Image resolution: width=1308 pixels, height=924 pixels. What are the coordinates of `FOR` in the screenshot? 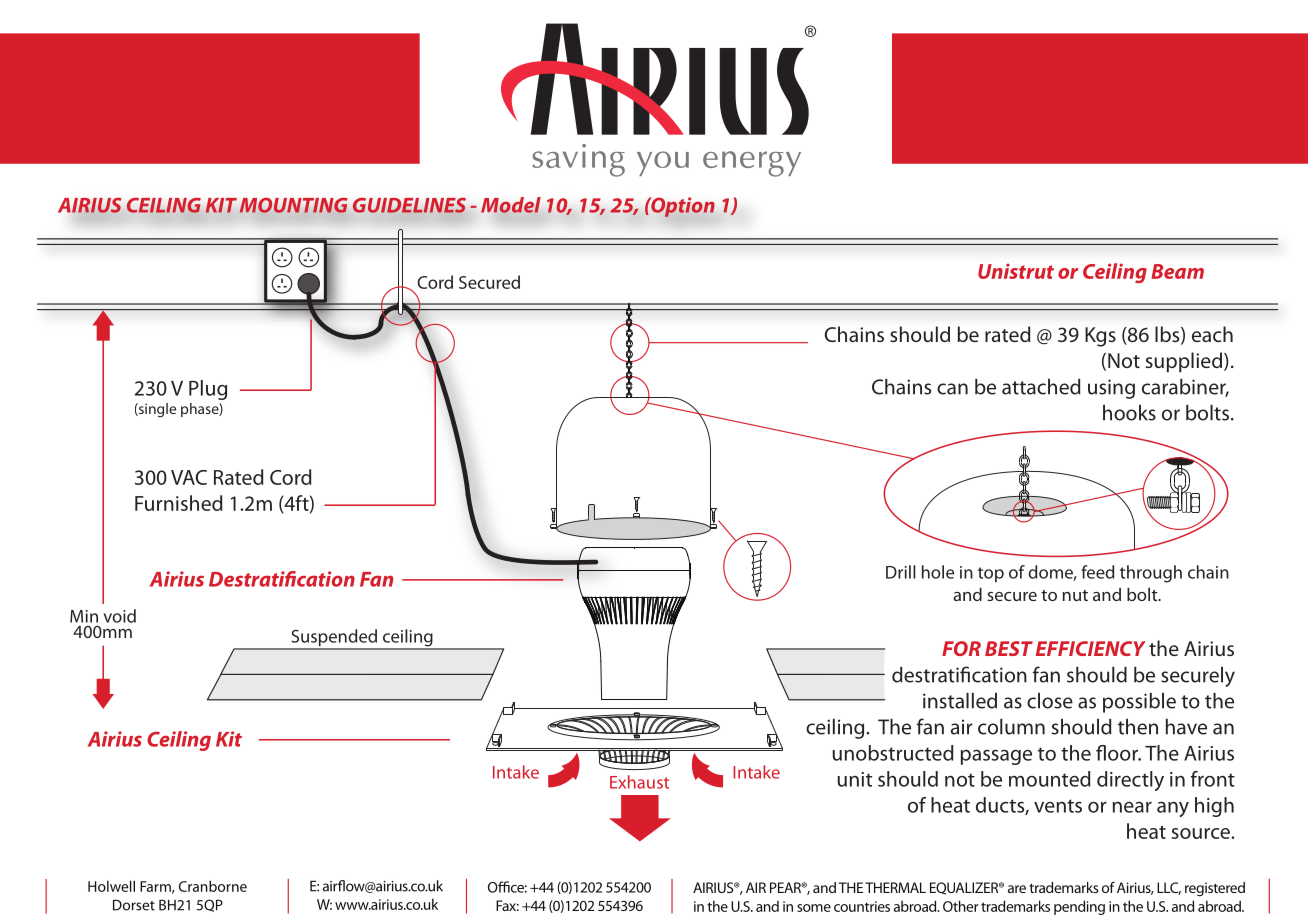 It's located at (961, 648).
